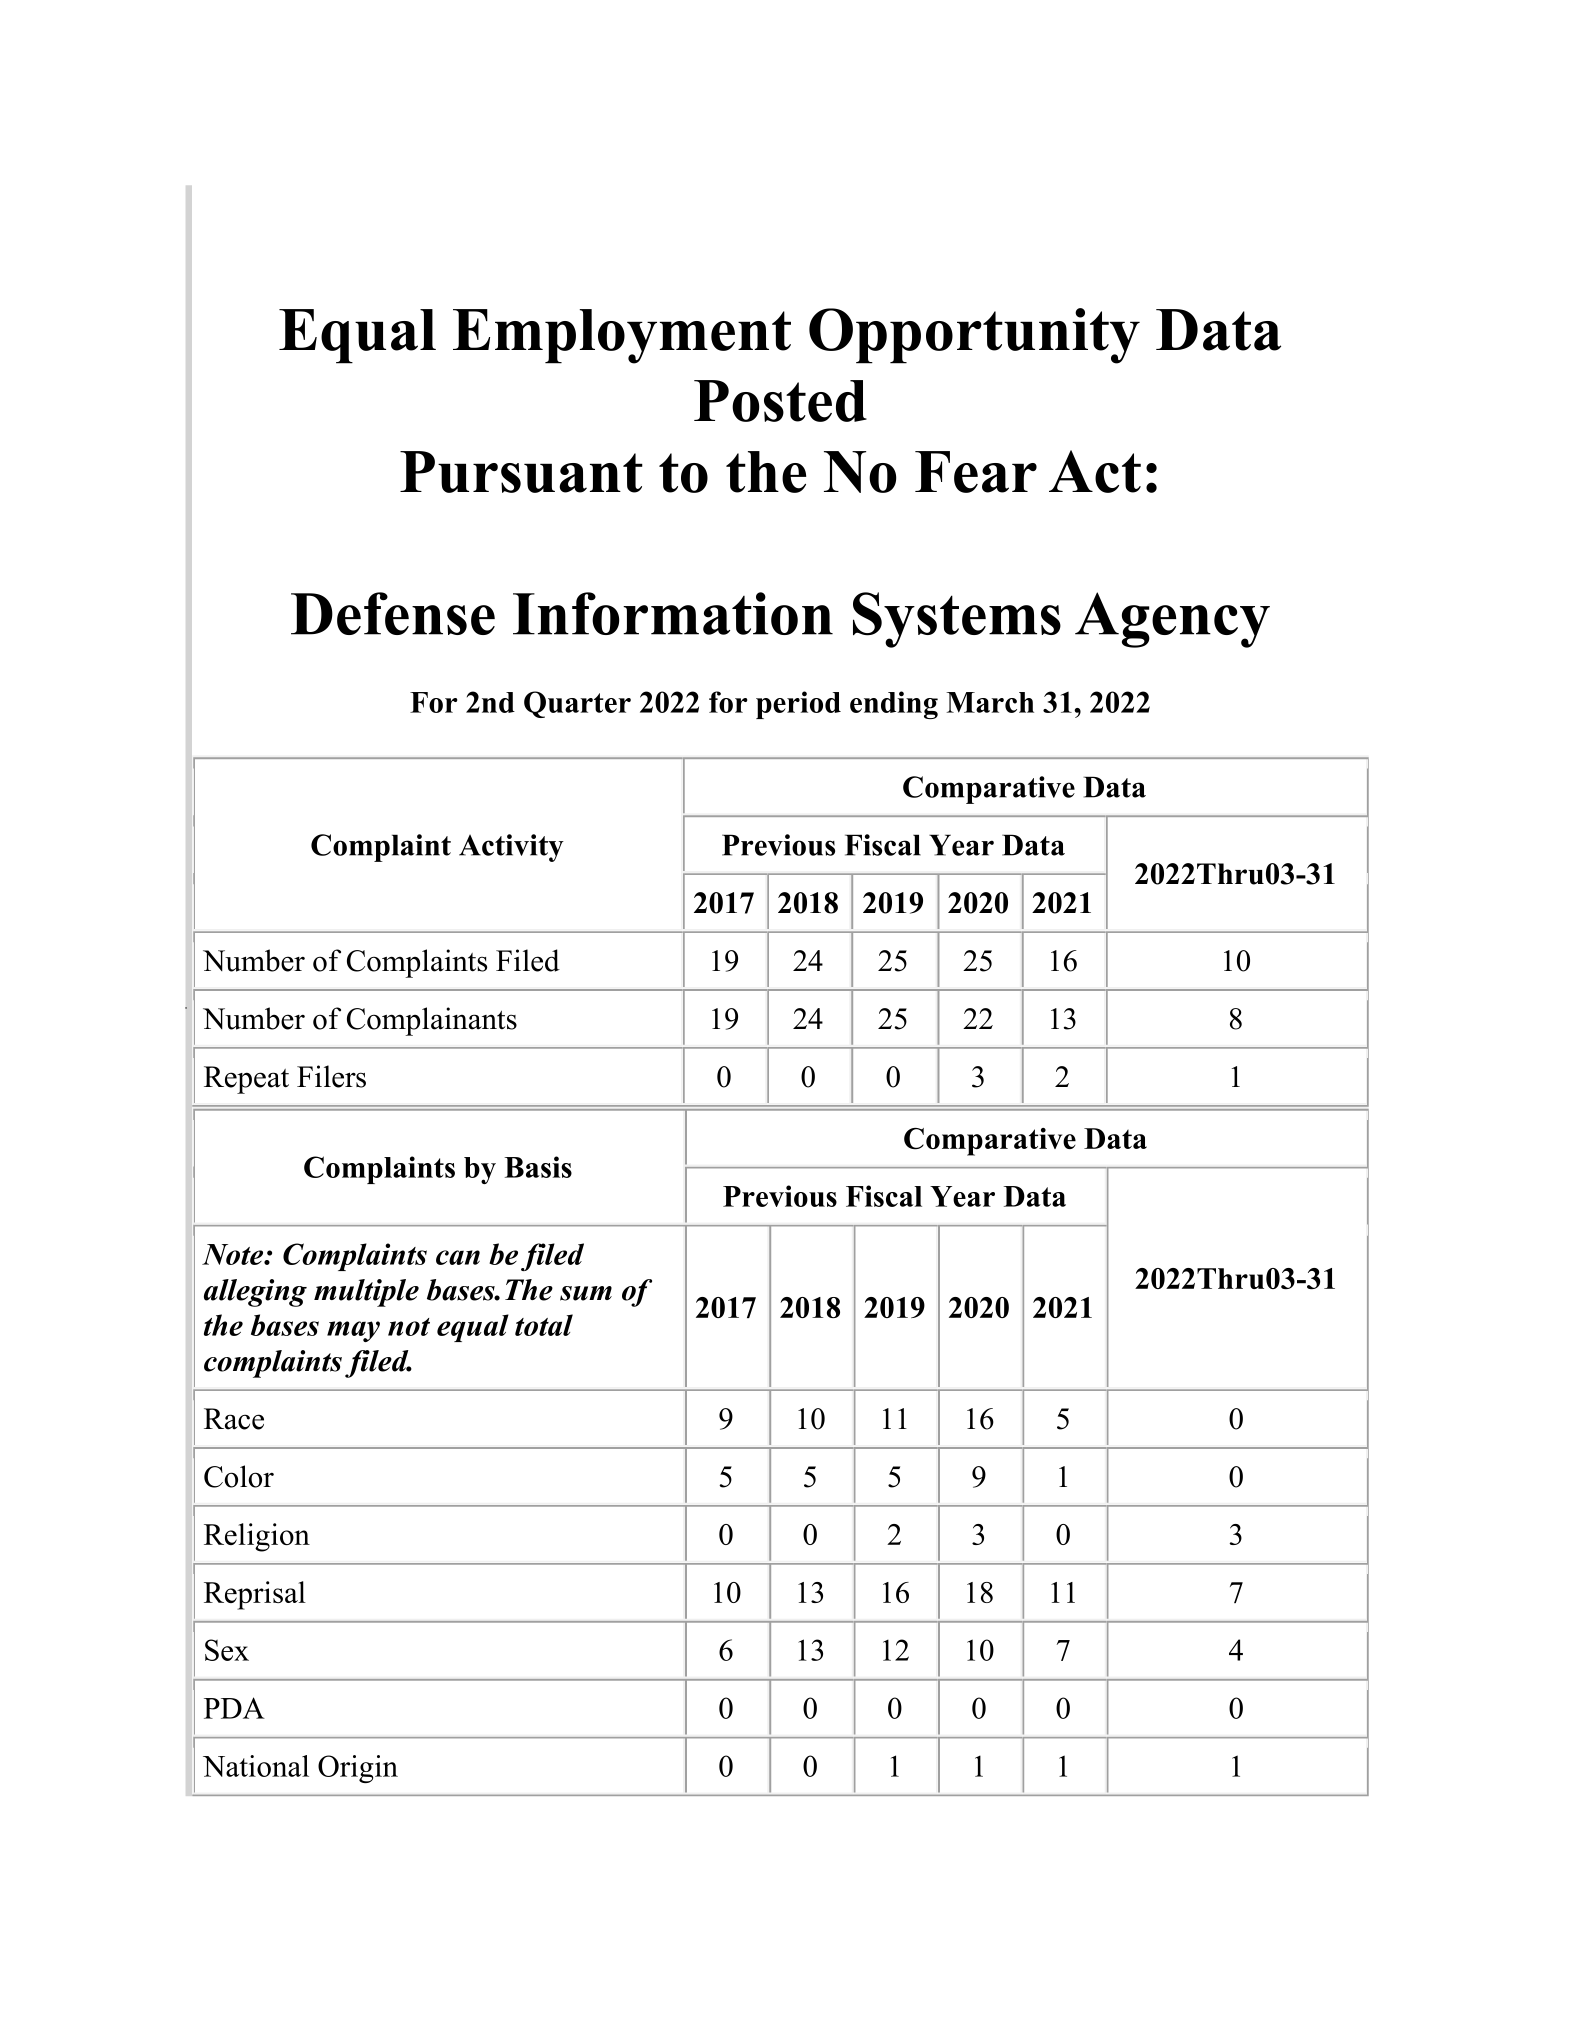  What do you see at coordinates (974, 336) in the image?
I see `Opportunity` at bounding box center [974, 336].
